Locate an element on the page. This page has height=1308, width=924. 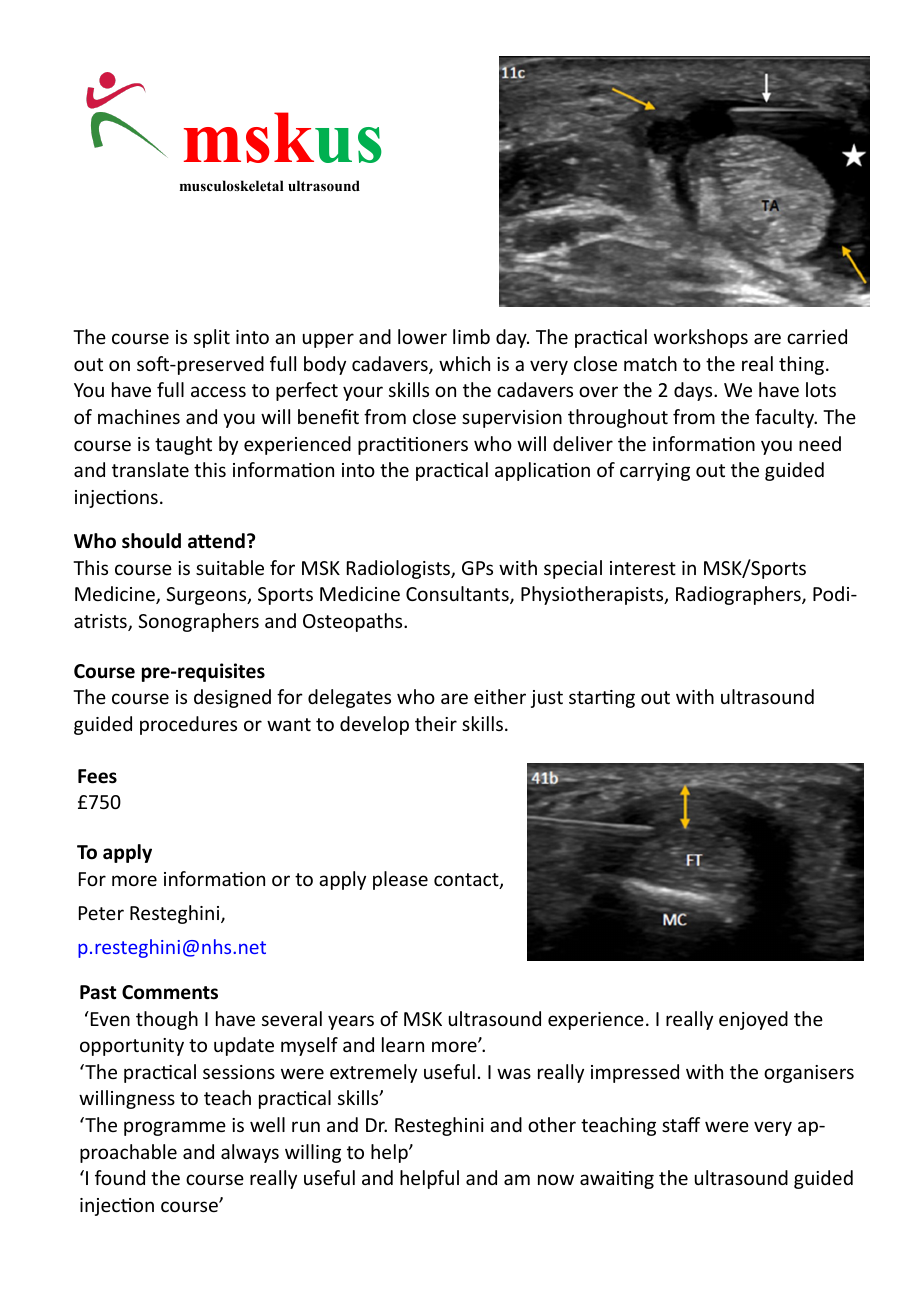
workshops is located at coordinates (701, 338).
